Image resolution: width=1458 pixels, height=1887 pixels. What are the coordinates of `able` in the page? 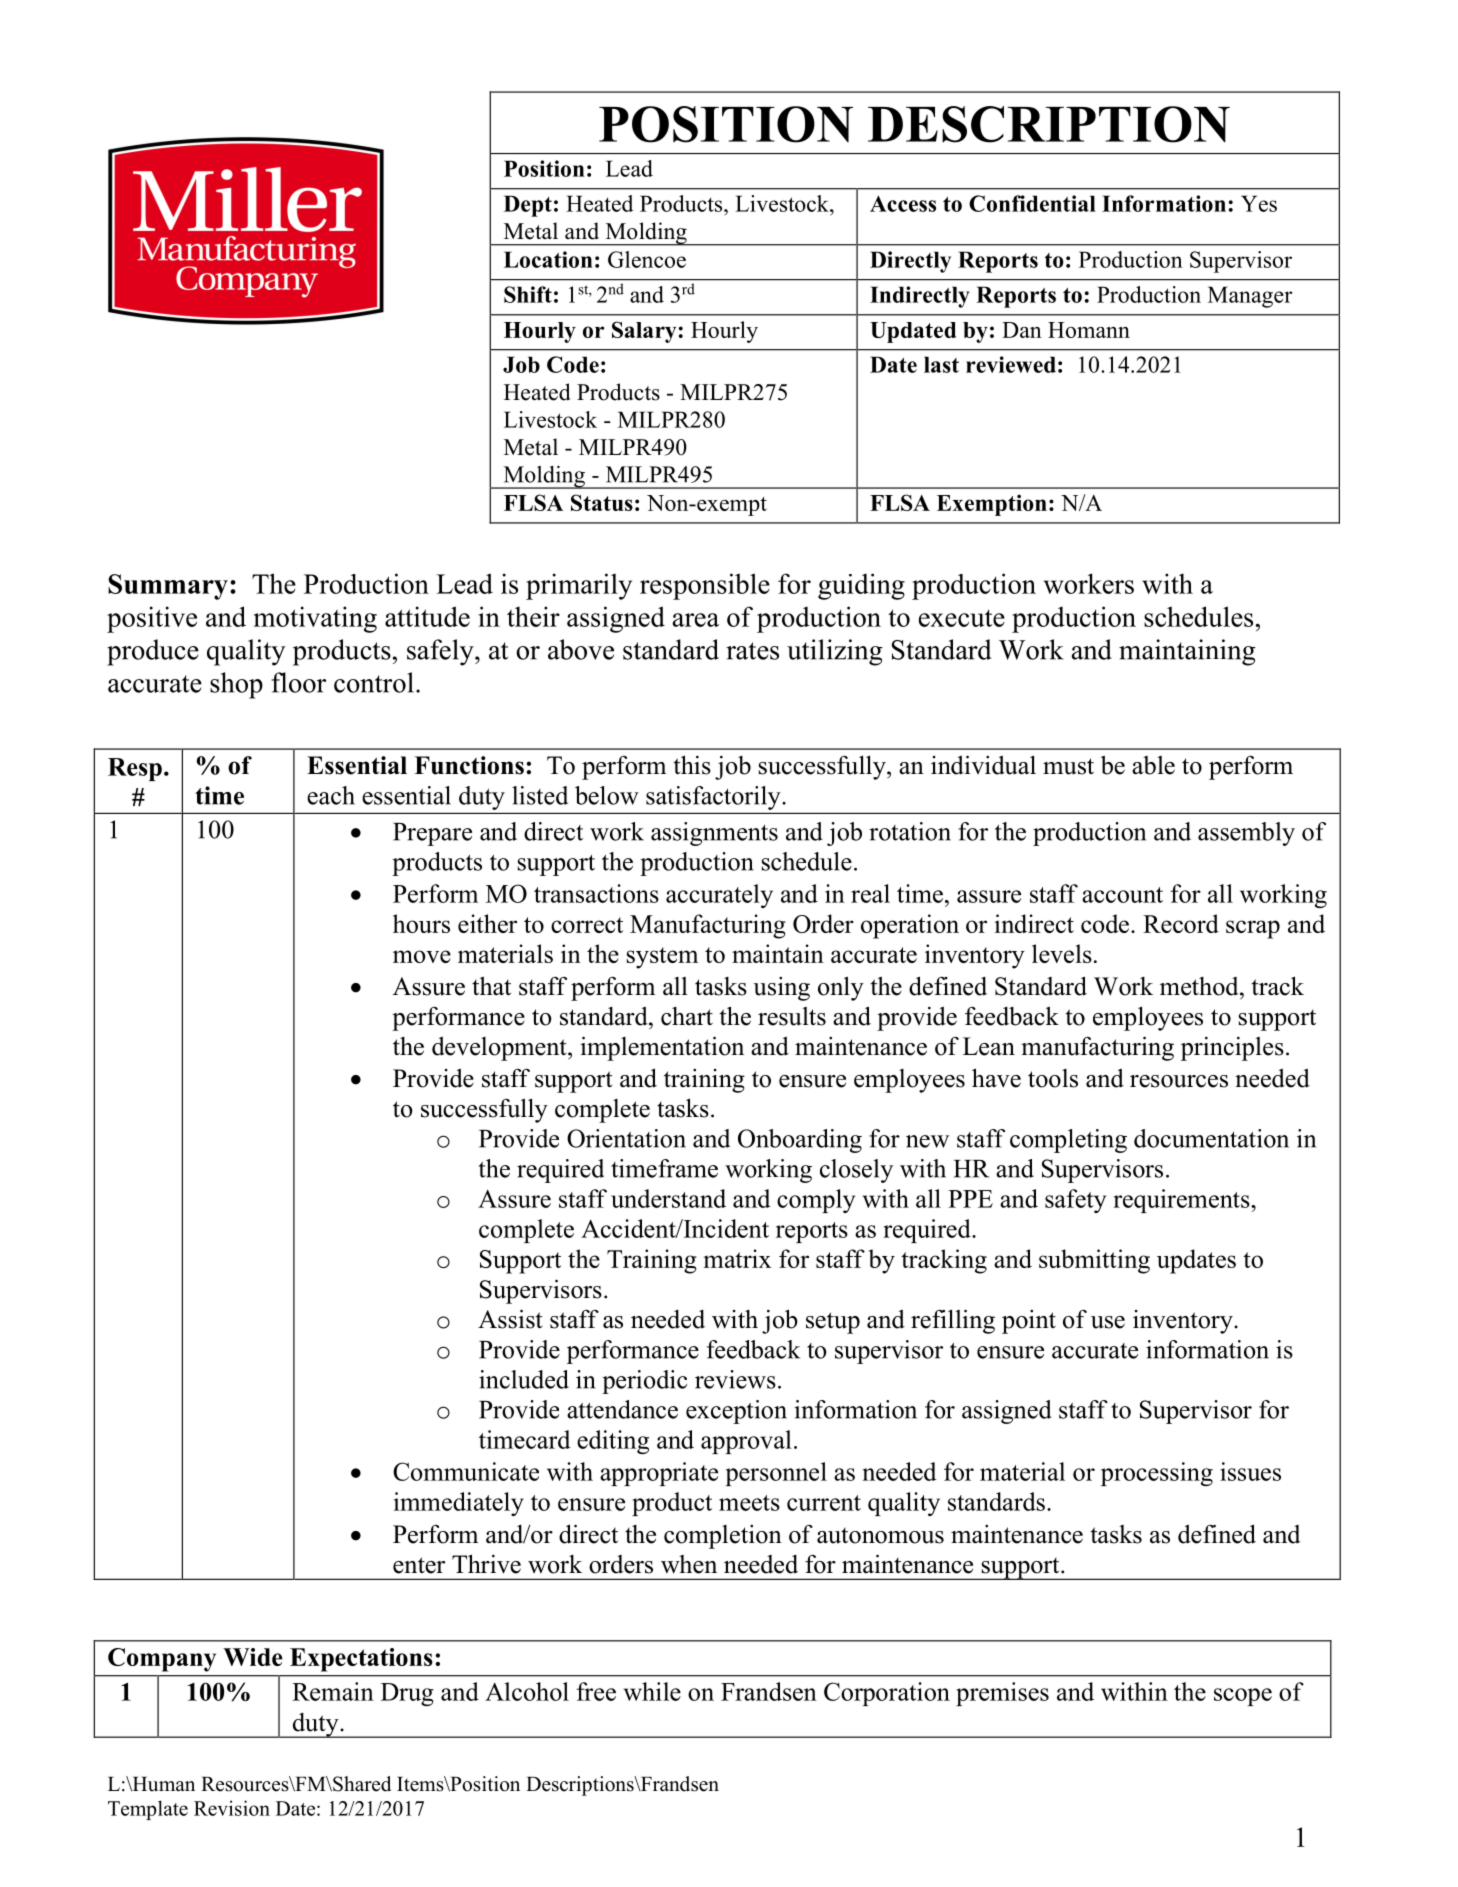 It's located at (1153, 765).
